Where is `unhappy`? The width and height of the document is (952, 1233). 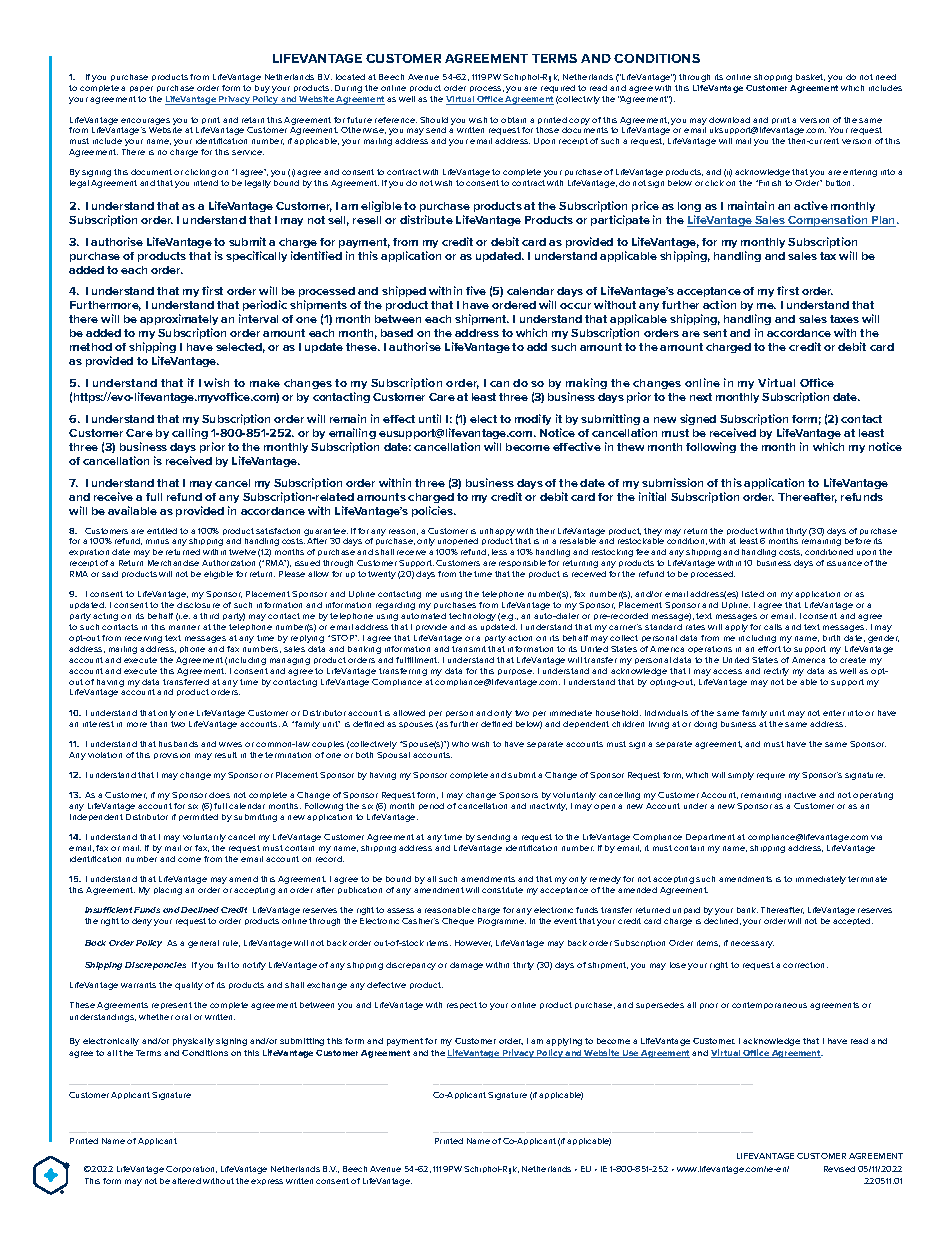 unhappy is located at coordinates (497, 532).
